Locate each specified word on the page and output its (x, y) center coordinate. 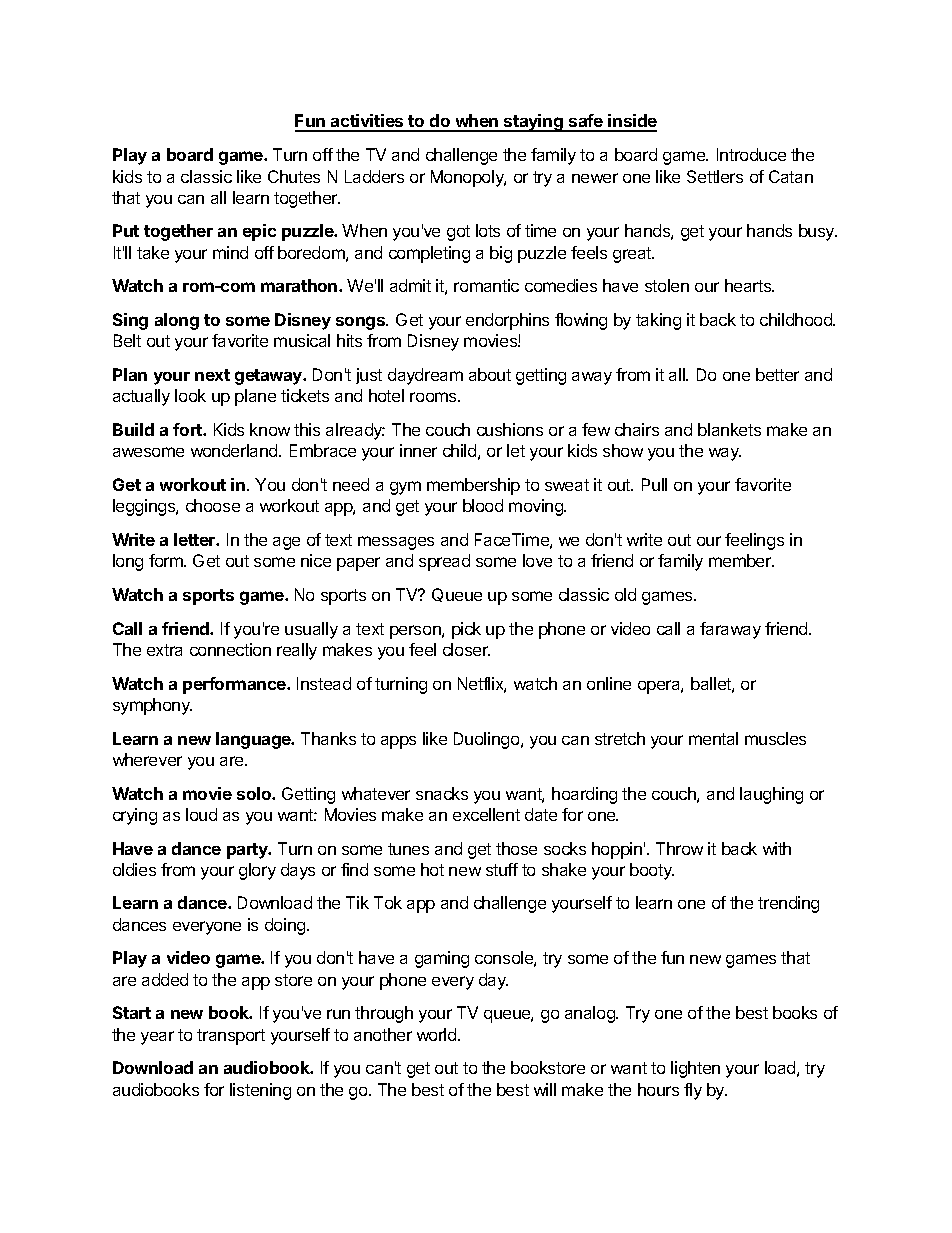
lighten (695, 1069)
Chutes (294, 176)
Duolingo (488, 740)
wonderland (235, 450)
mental (713, 738)
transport (231, 1037)
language (254, 740)
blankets (729, 429)
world (438, 1034)
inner (418, 450)
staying (533, 123)
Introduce (751, 154)
